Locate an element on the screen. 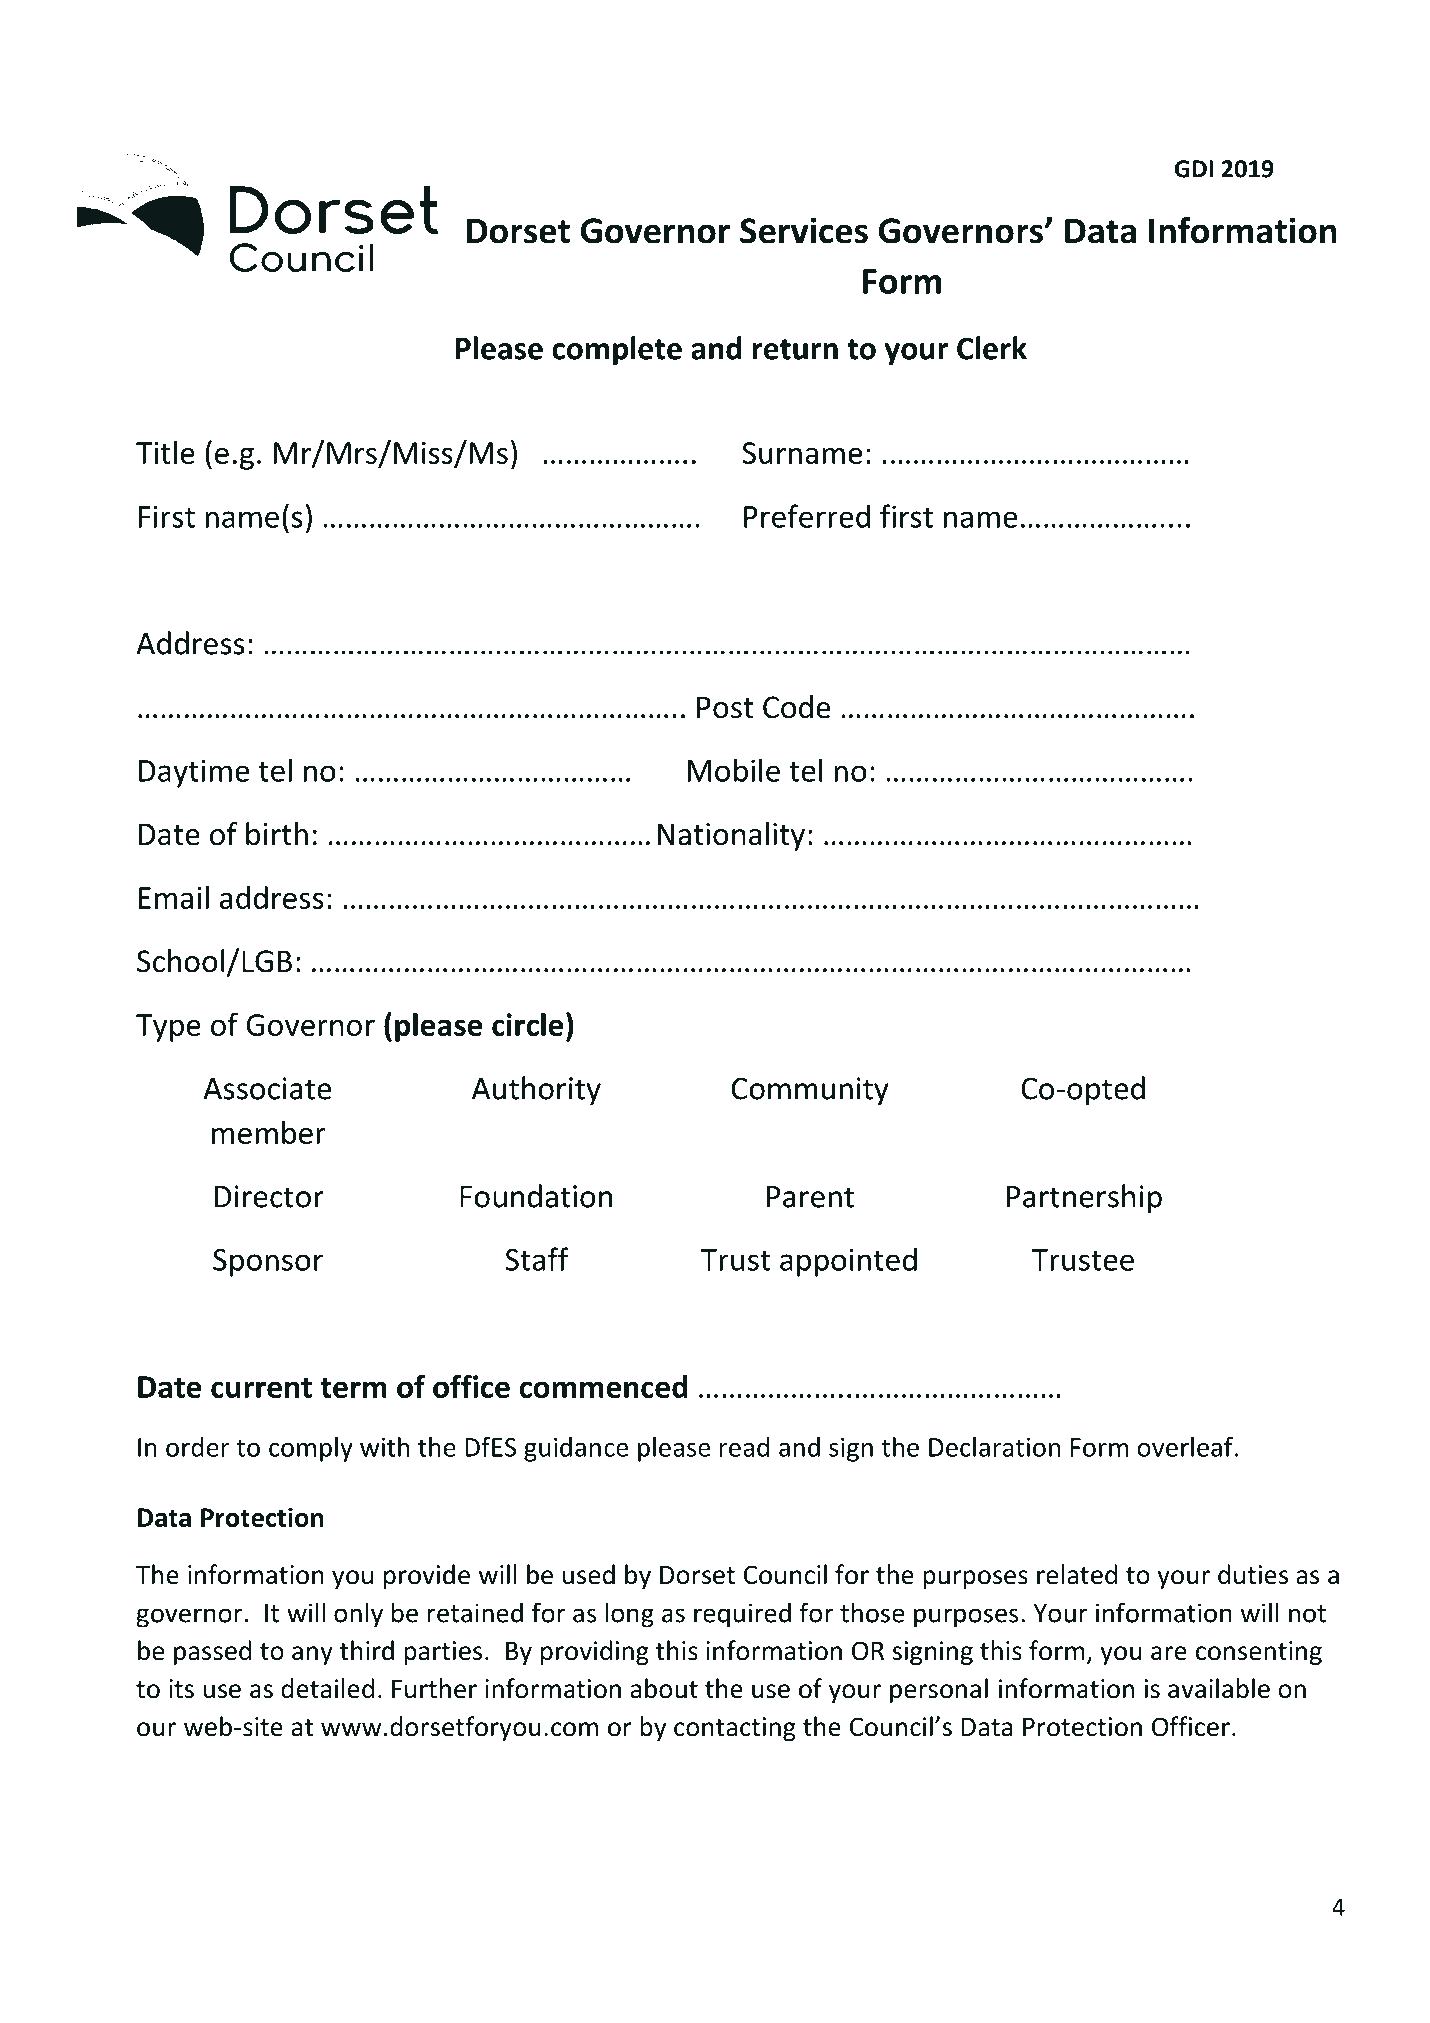 The image size is (1430, 2023). complete is located at coordinates (617, 351).
